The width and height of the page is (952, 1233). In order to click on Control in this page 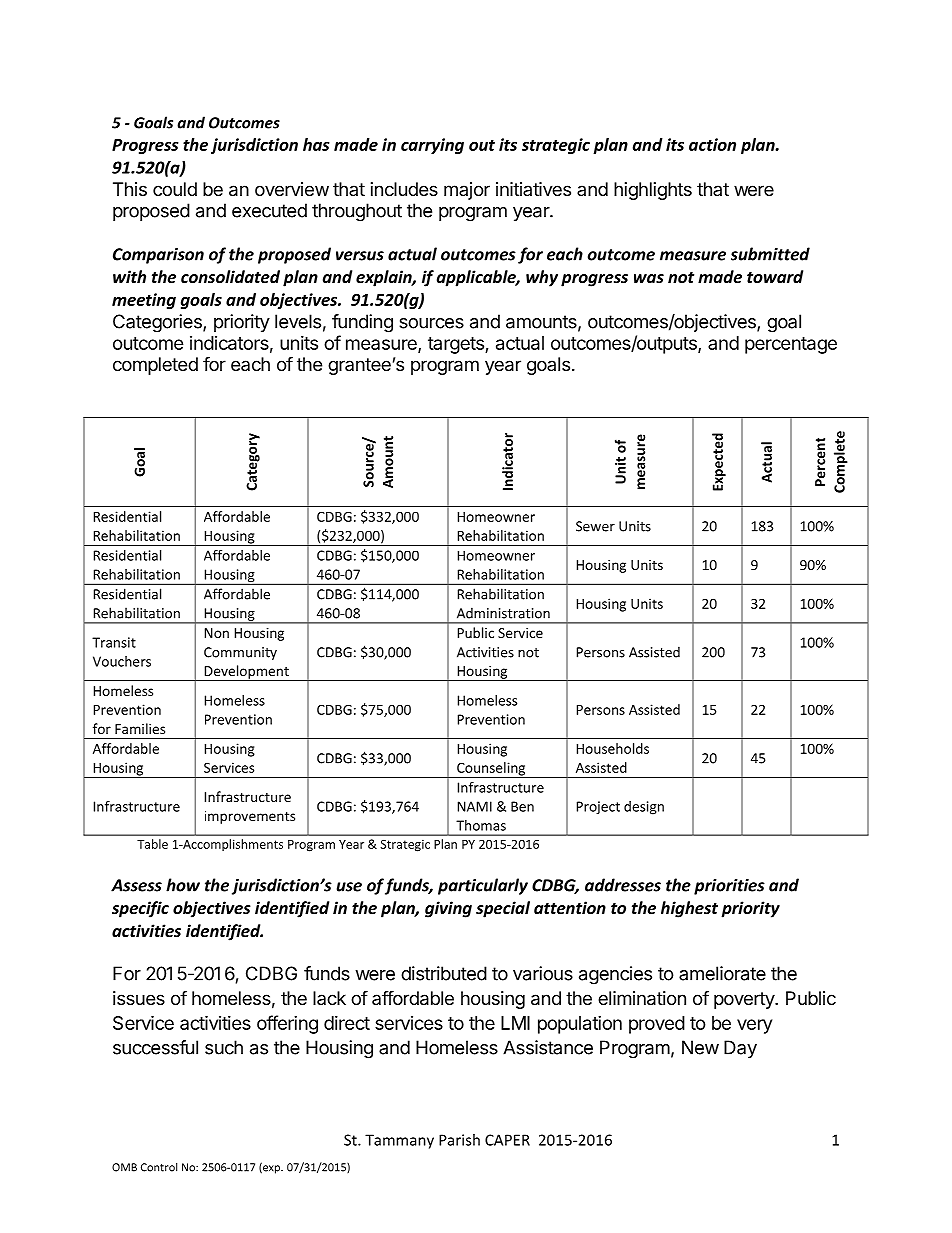, I will do `click(159, 1167)`.
